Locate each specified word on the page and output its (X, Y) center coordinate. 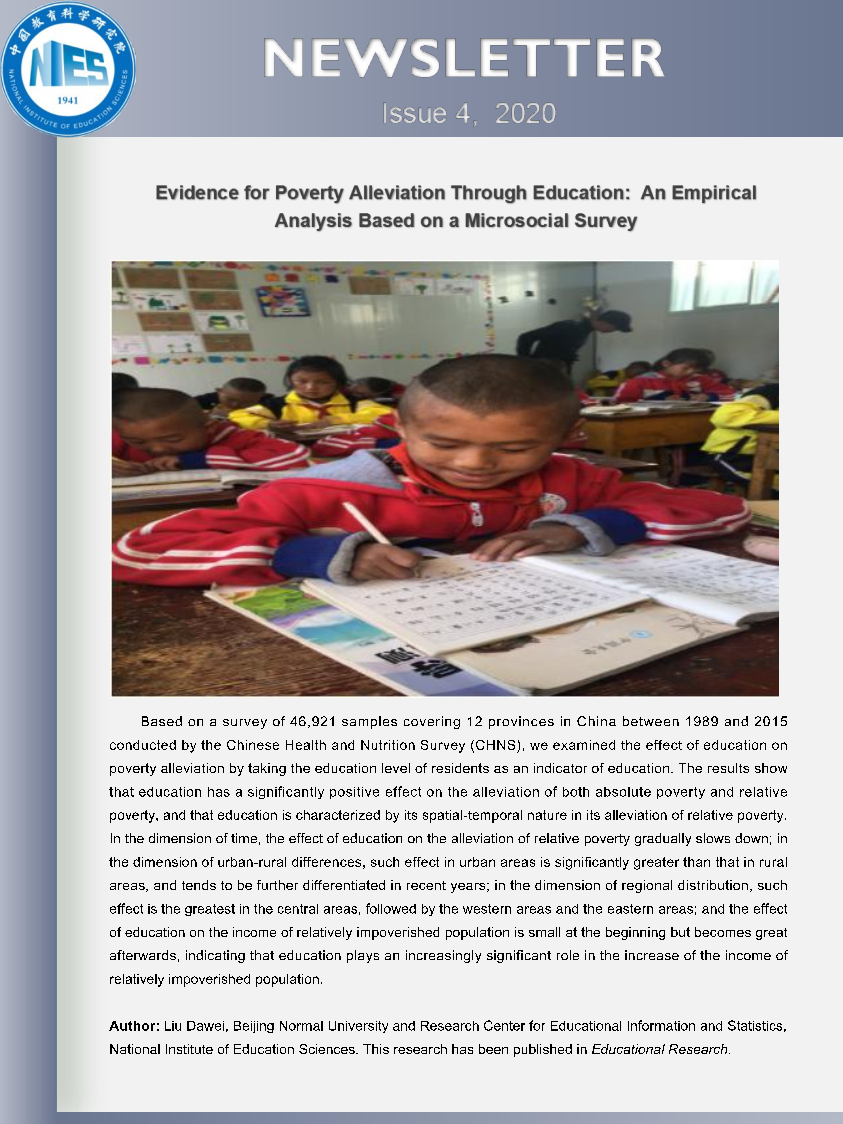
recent (426, 885)
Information (661, 1025)
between (651, 721)
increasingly (443, 956)
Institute (189, 1049)
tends (199, 885)
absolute (623, 792)
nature (547, 815)
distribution (713, 885)
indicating (215, 956)
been (493, 1049)
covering (432, 722)
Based (162, 721)
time (244, 838)
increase (652, 955)
